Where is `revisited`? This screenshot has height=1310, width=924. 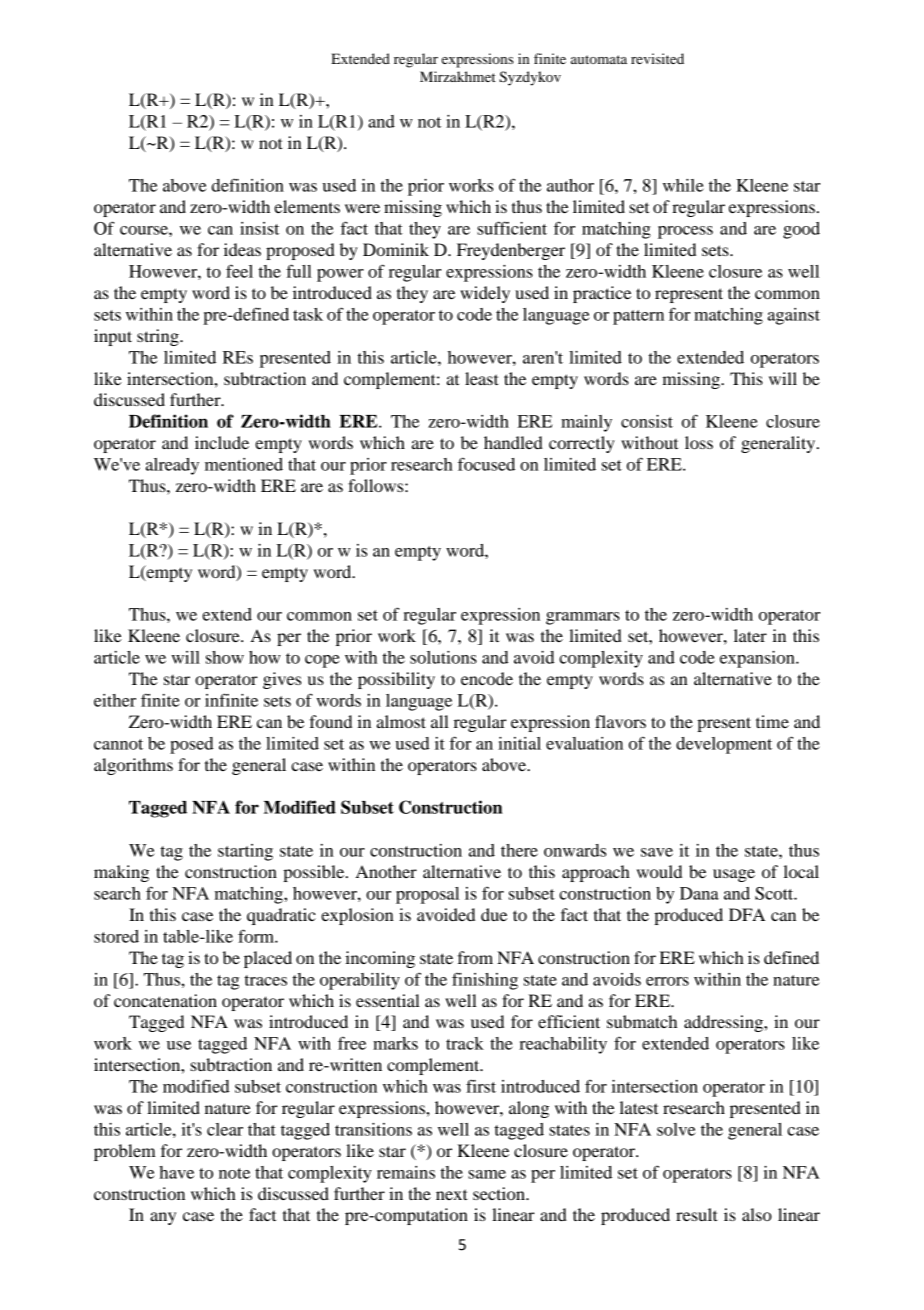
revisited is located at coordinates (657, 58).
